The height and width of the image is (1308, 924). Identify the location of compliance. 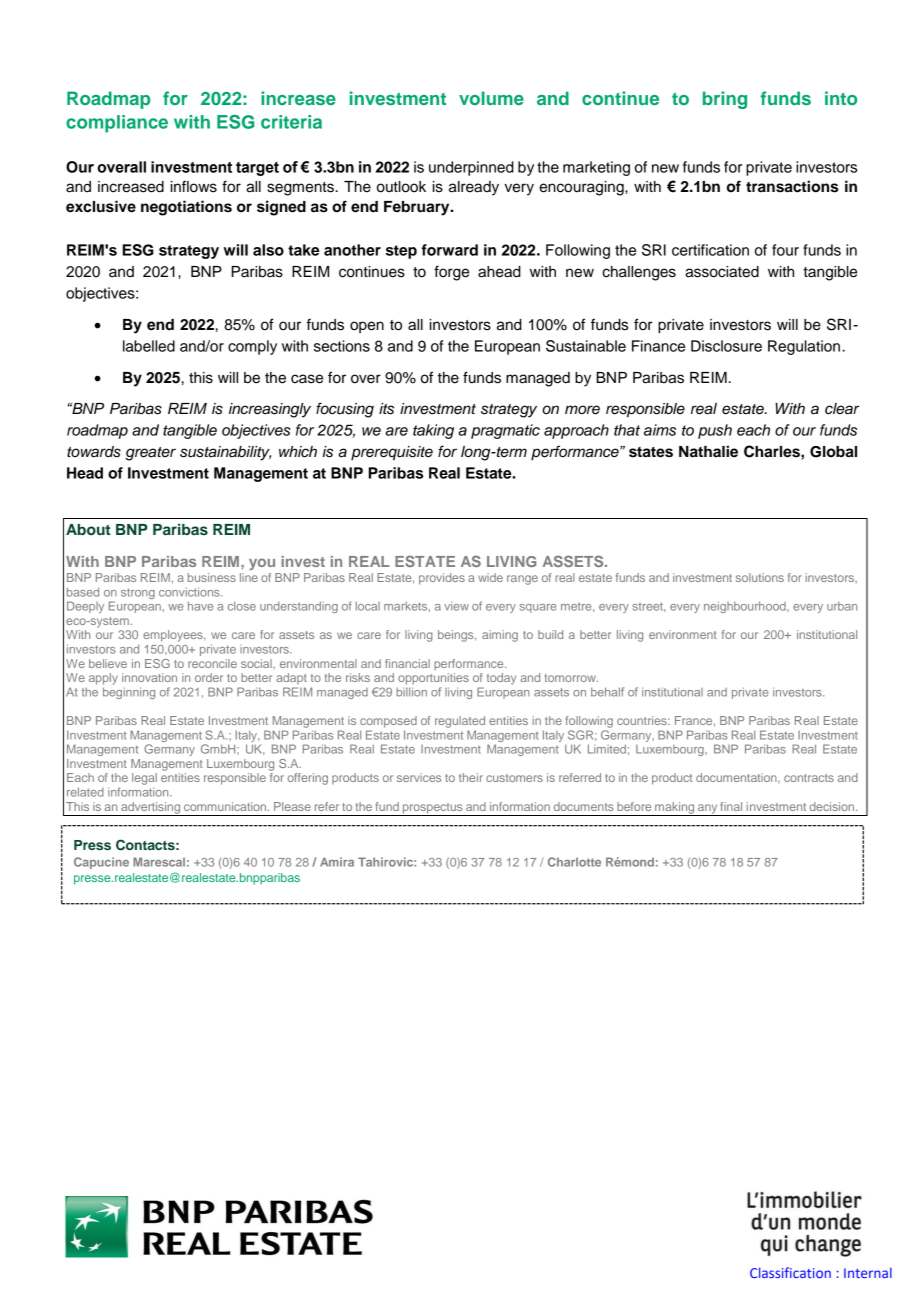
(117, 124).
